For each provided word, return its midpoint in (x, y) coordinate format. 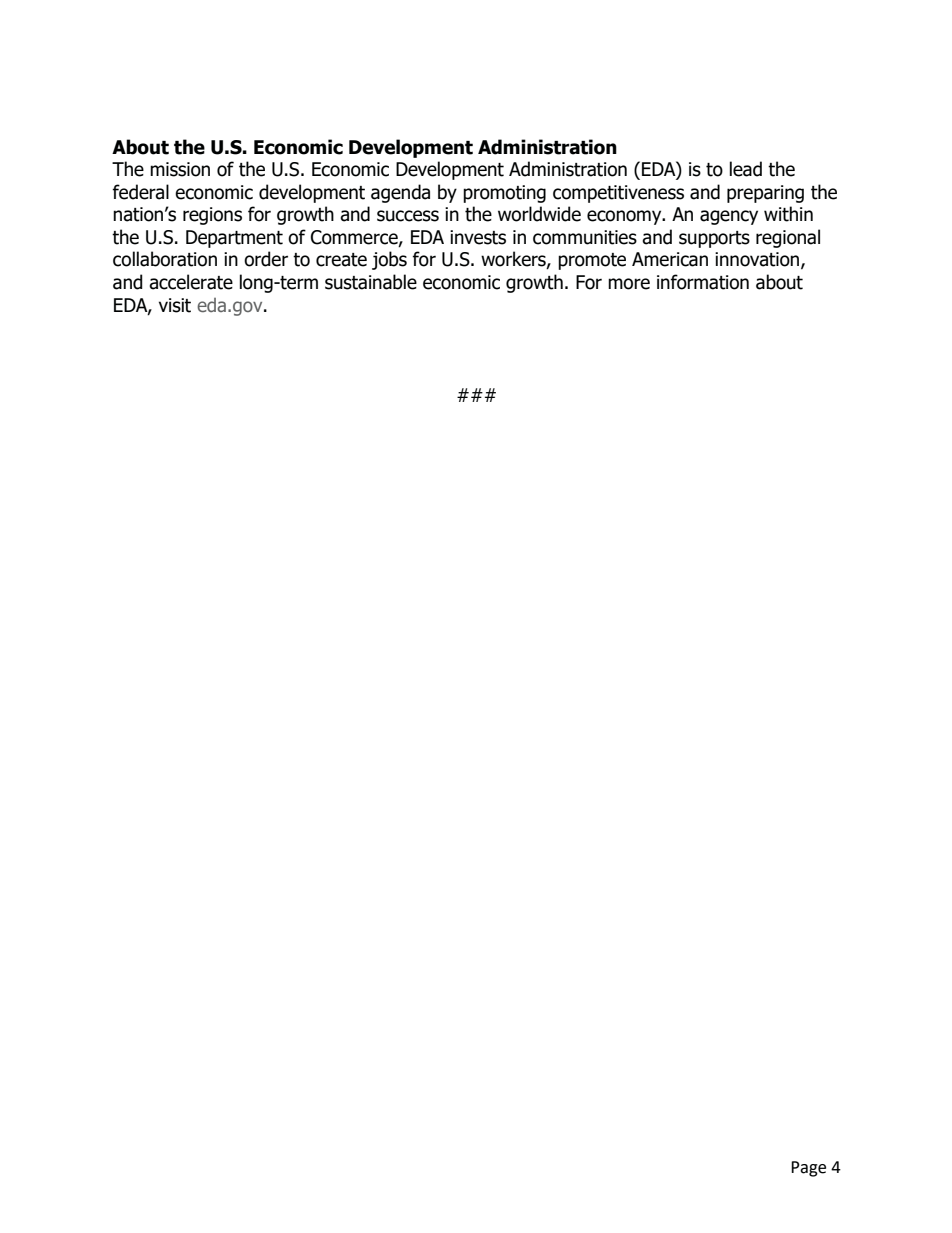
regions (212, 216)
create (341, 260)
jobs (389, 260)
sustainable (371, 282)
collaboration (165, 259)
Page (808, 1169)
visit (175, 305)
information (703, 282)
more (629, 284)
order (266, 259)
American (670, 259)
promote (592, 261)
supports (714, 239)
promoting (504, 194)
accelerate (191, 282)
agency (729, 217)
